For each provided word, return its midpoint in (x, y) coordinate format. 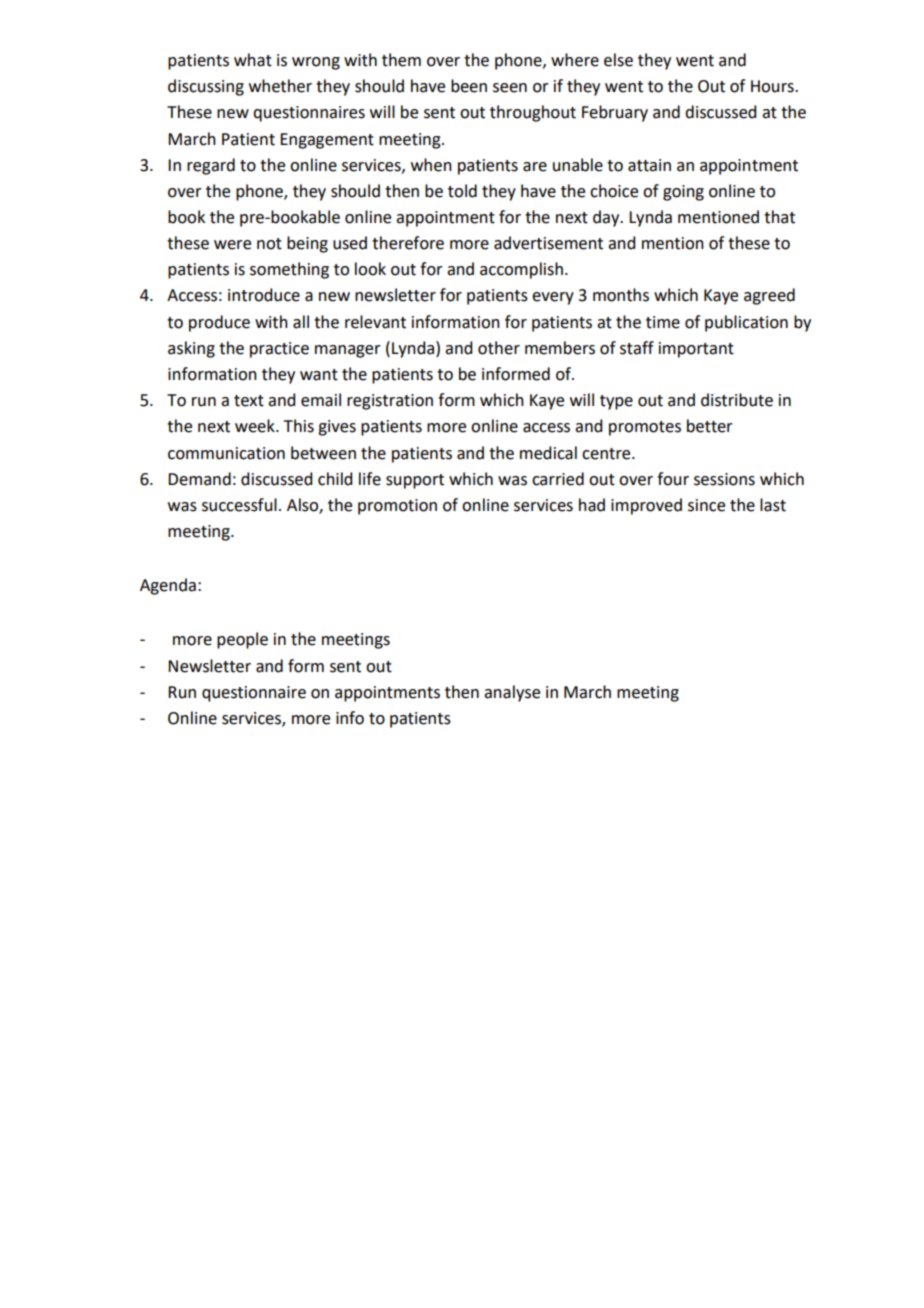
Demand (199, 479)
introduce (264, 295)
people (242, 640)
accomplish (521, 270)
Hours (773, 86)
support (415, 481)
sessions (724, 479)
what (253, 60)
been (469, 86)
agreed (769, 296)
